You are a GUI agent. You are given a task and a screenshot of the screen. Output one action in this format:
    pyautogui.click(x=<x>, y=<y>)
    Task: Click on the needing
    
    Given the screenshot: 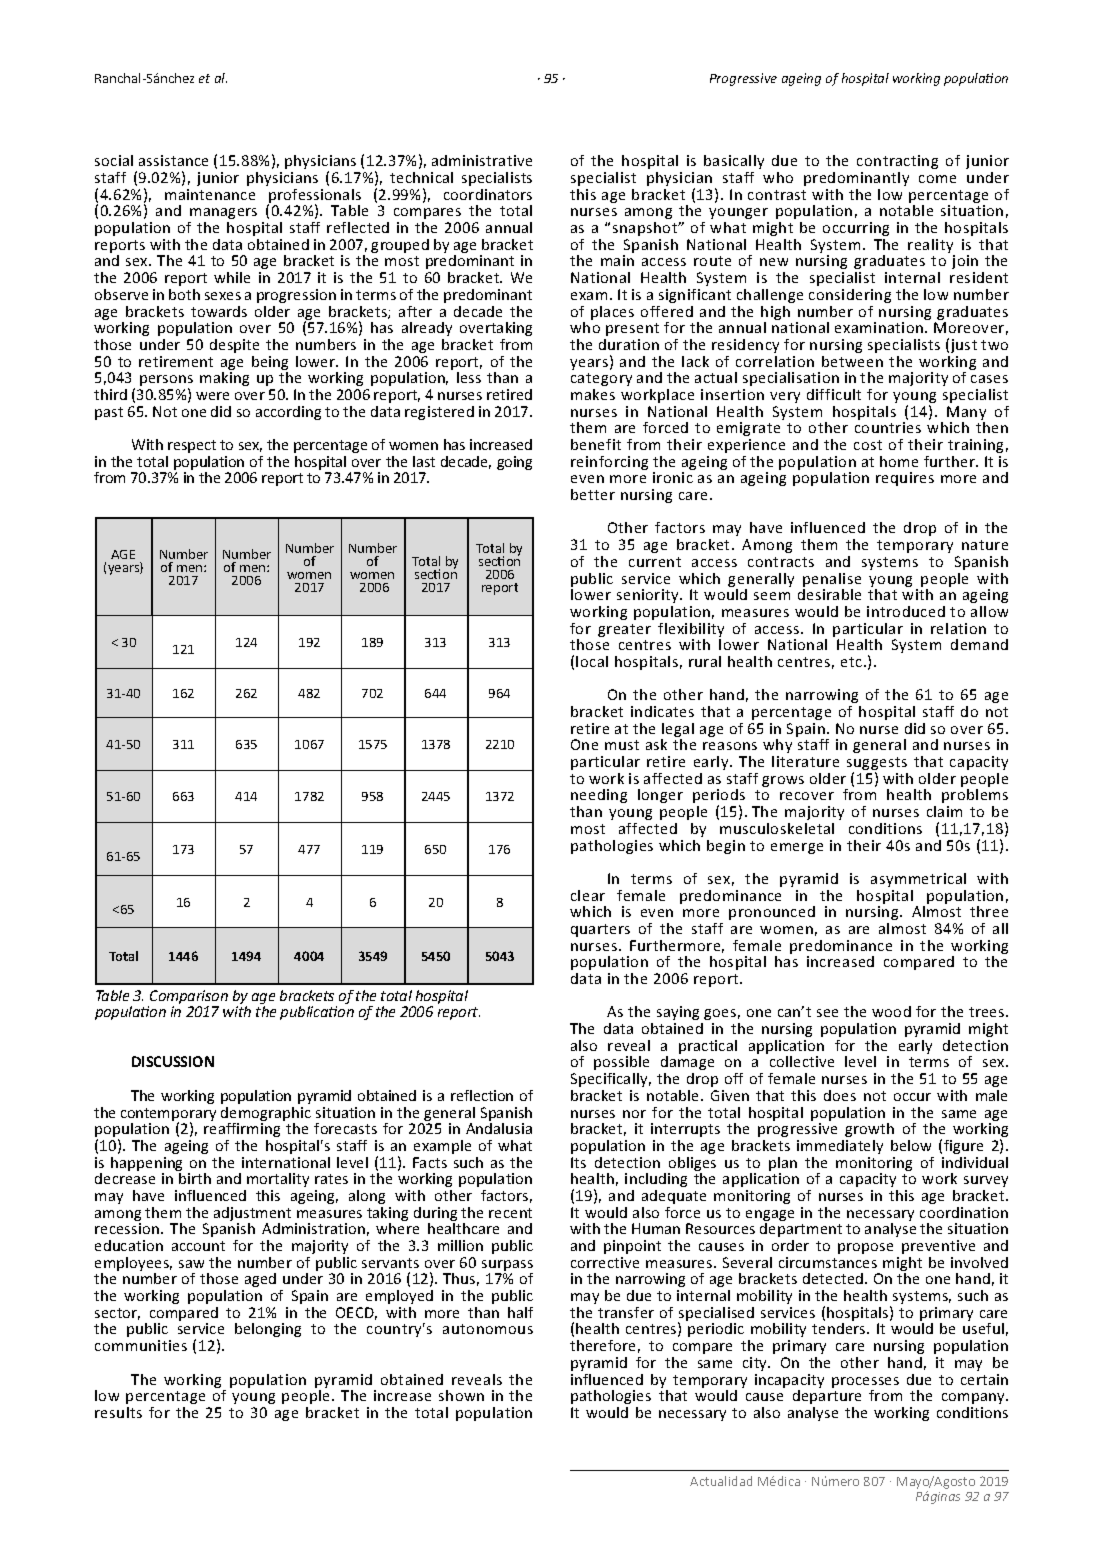 What is the action you would take?
    pyautogui.click(x=599, y=796)
